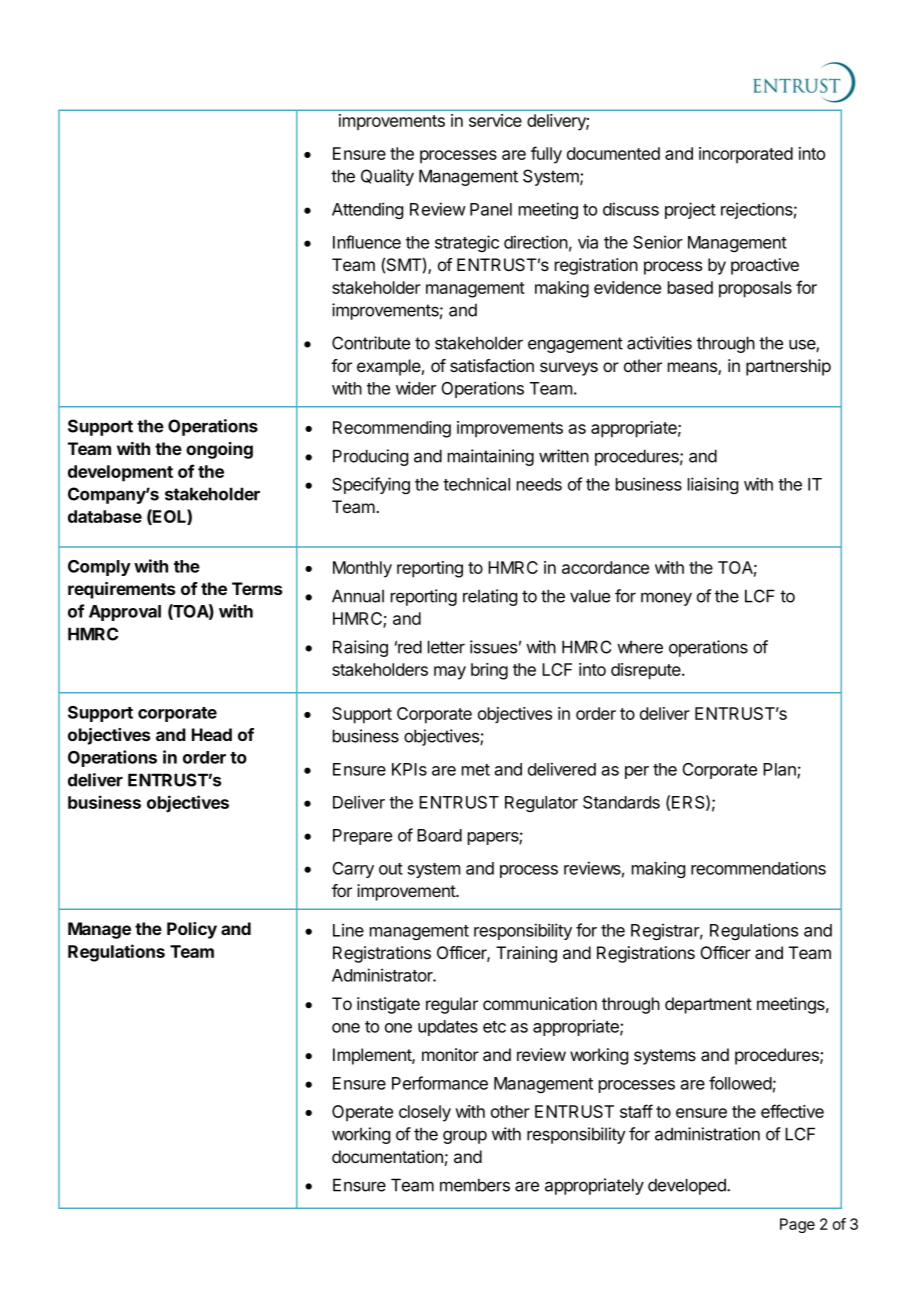 Image resolution: width=924 pixels, height=1307 pixels. What do you see at coordinates (495, 120) in the screenshot?
I see `service` at bounding box center [495, 120].
